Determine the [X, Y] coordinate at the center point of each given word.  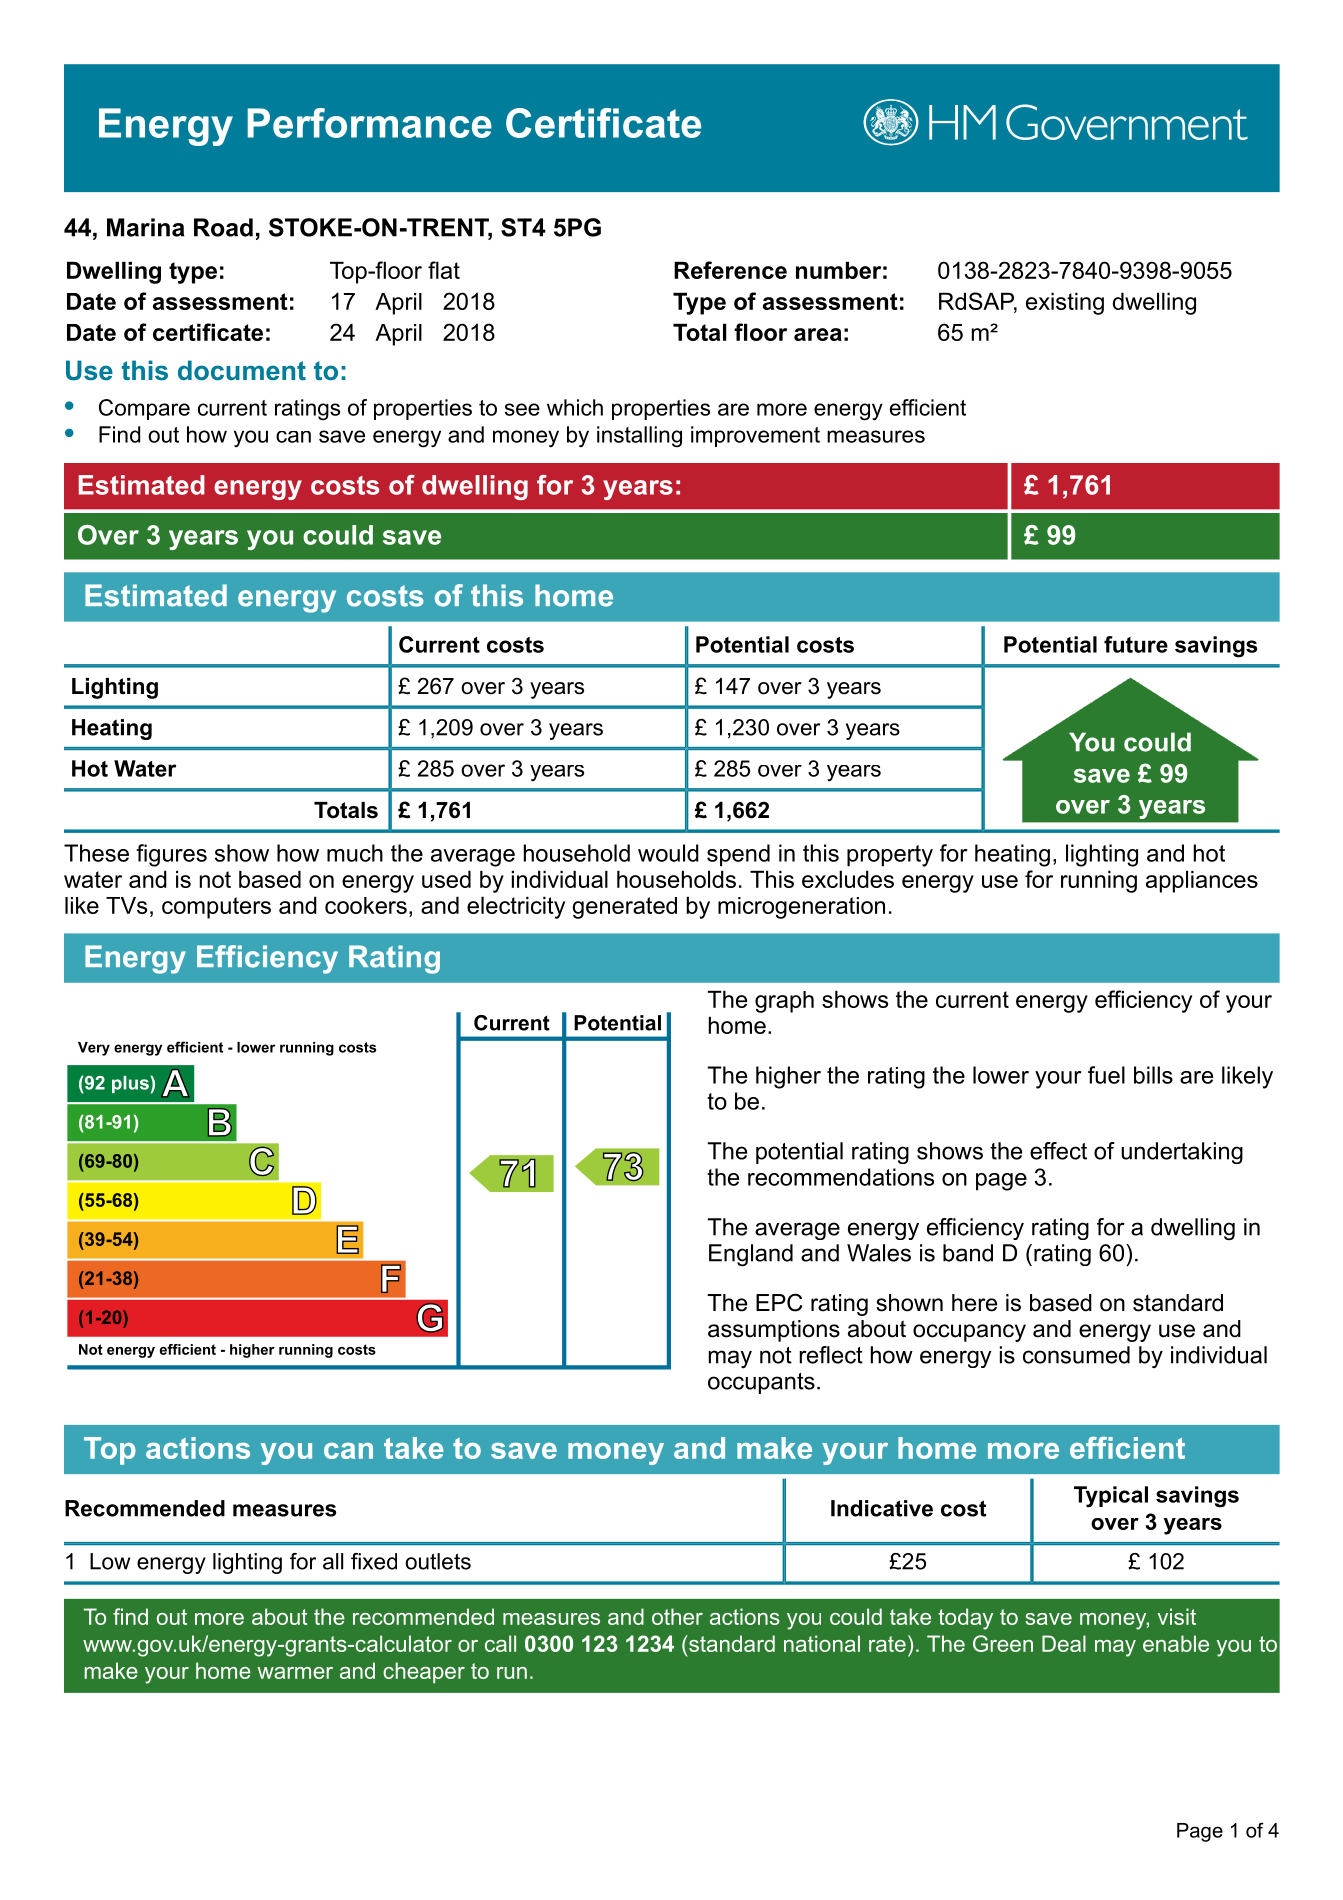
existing [1065, 303]
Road [223, 227]
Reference [730, 270]
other [677, 1616]
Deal [1064, 1643]
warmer [295, 1673]
